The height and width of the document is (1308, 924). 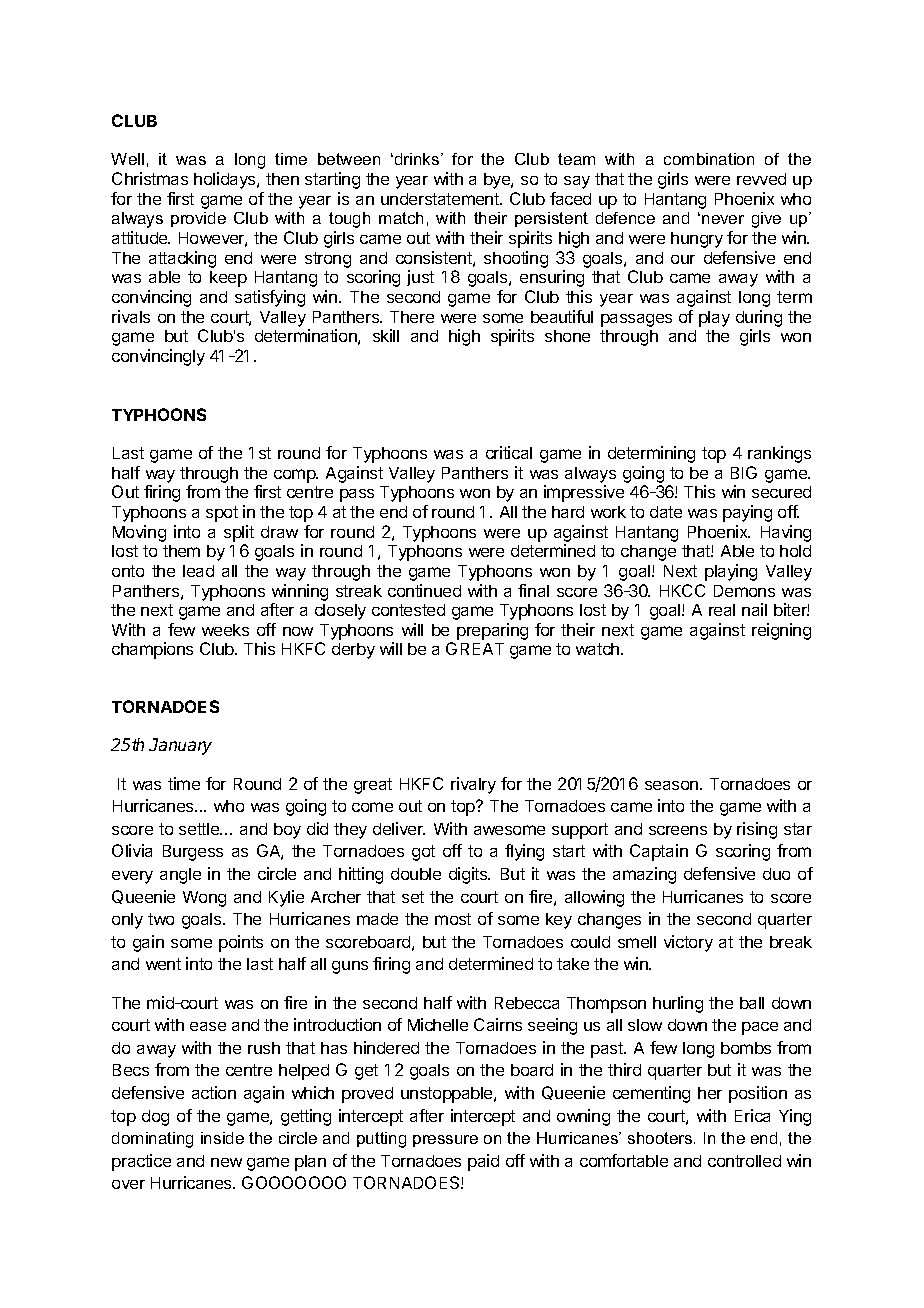 What do you see at coordinates (226, 180) in the document?
I see `holidays` at bounding box center [226, 180].
